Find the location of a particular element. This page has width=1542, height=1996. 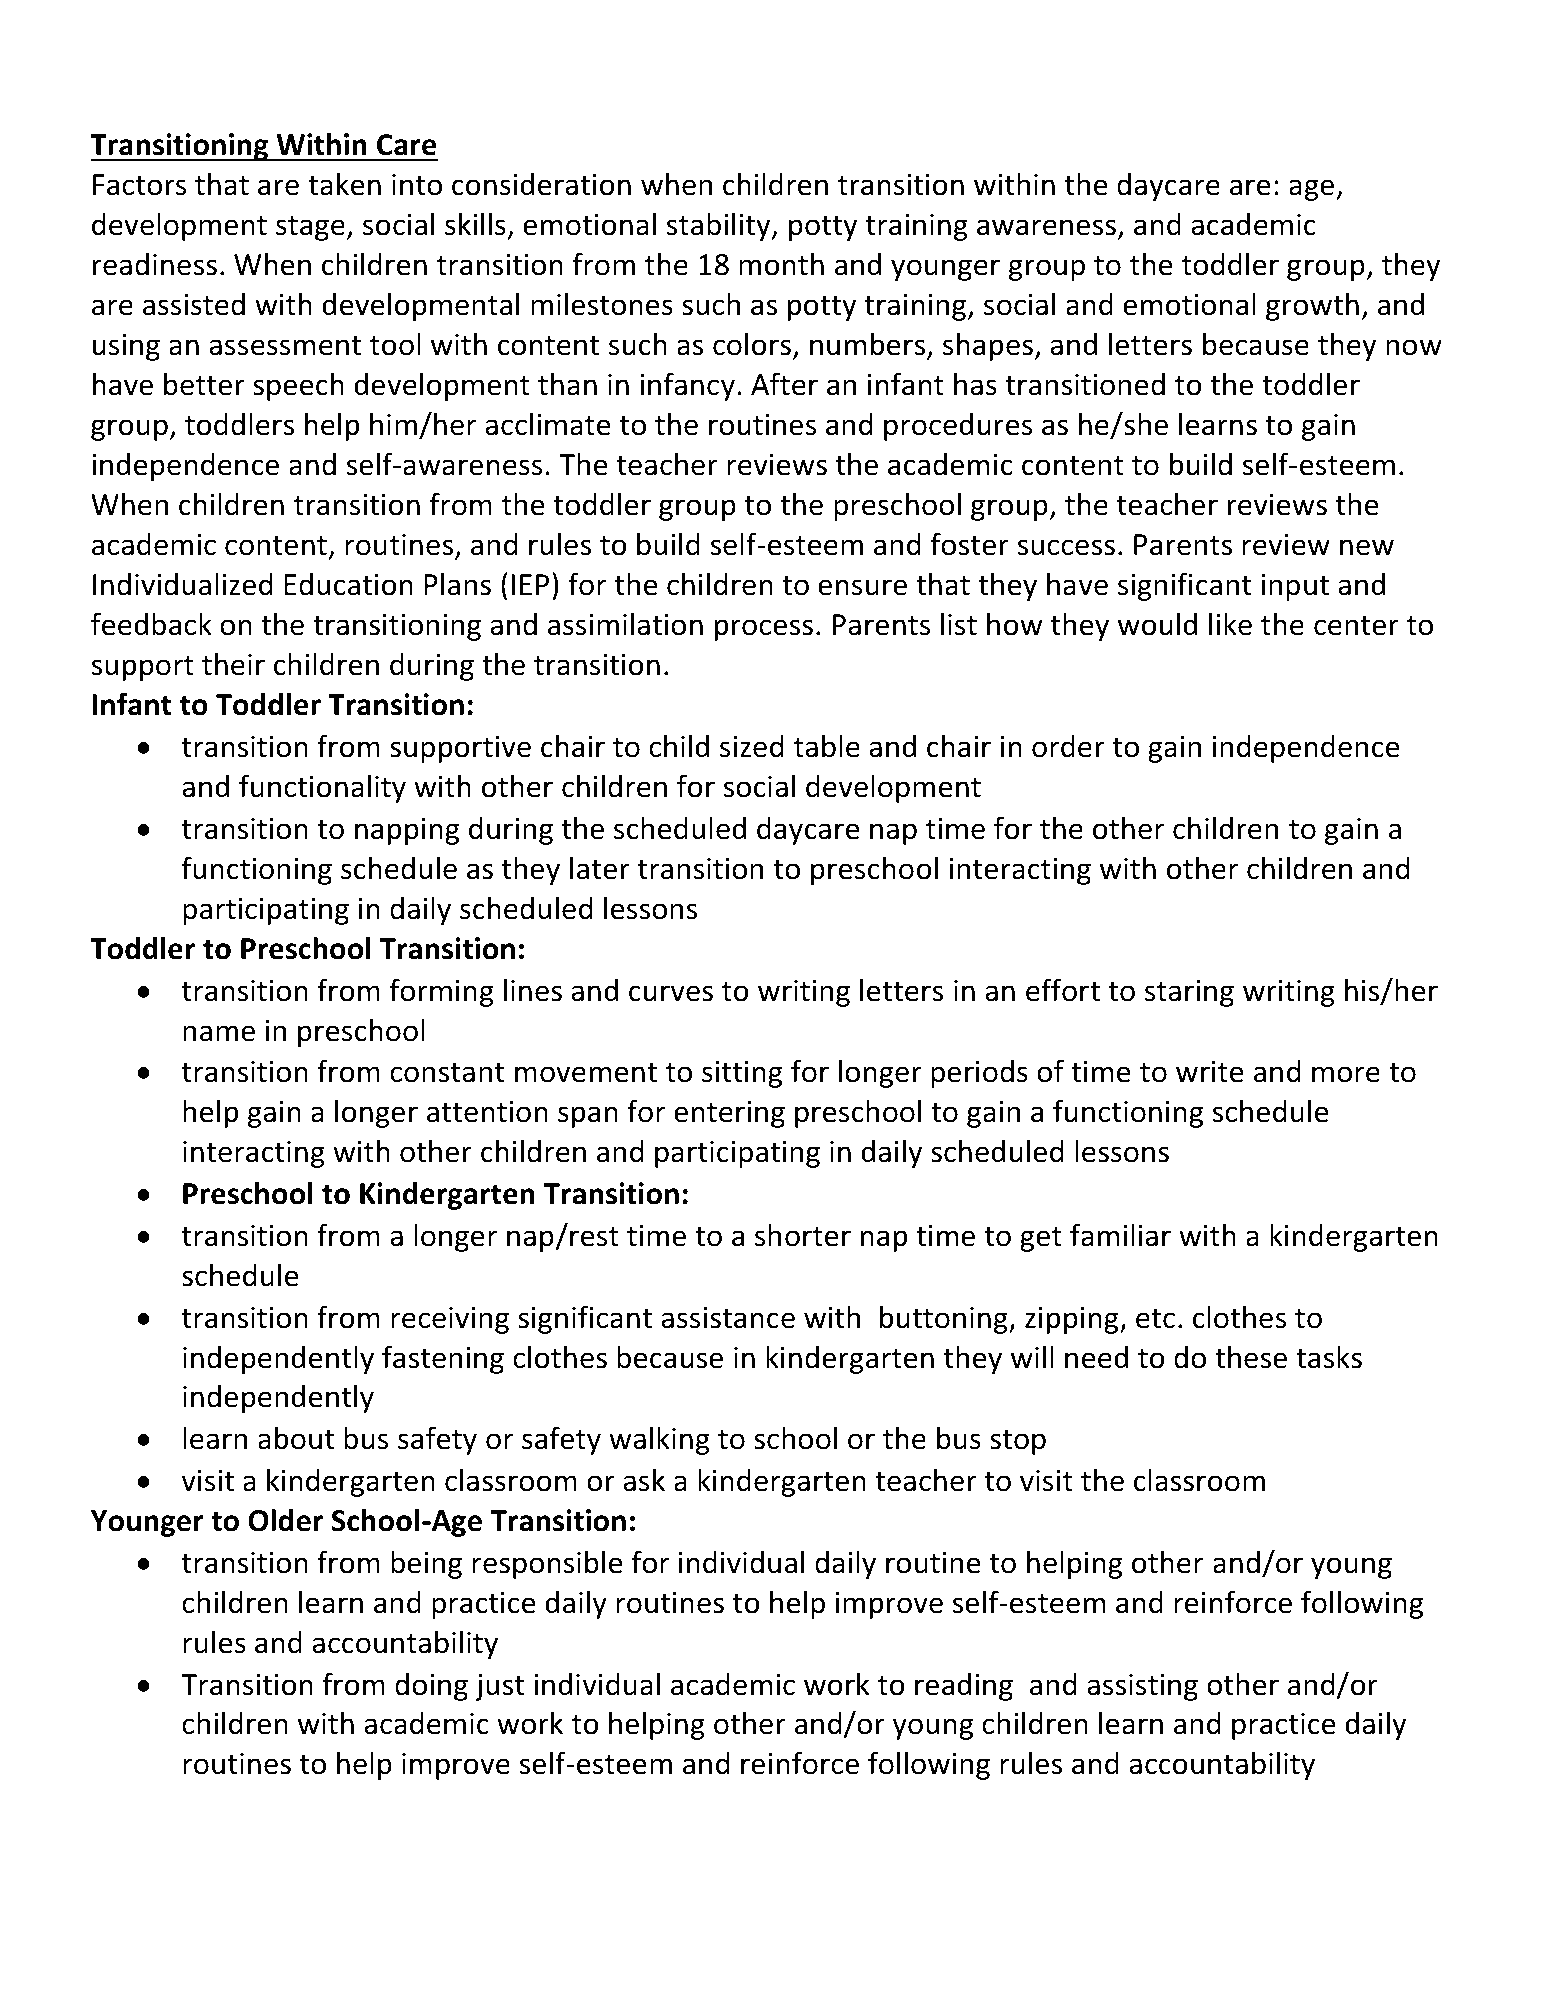

stability is located at coordinates (720, 226).
